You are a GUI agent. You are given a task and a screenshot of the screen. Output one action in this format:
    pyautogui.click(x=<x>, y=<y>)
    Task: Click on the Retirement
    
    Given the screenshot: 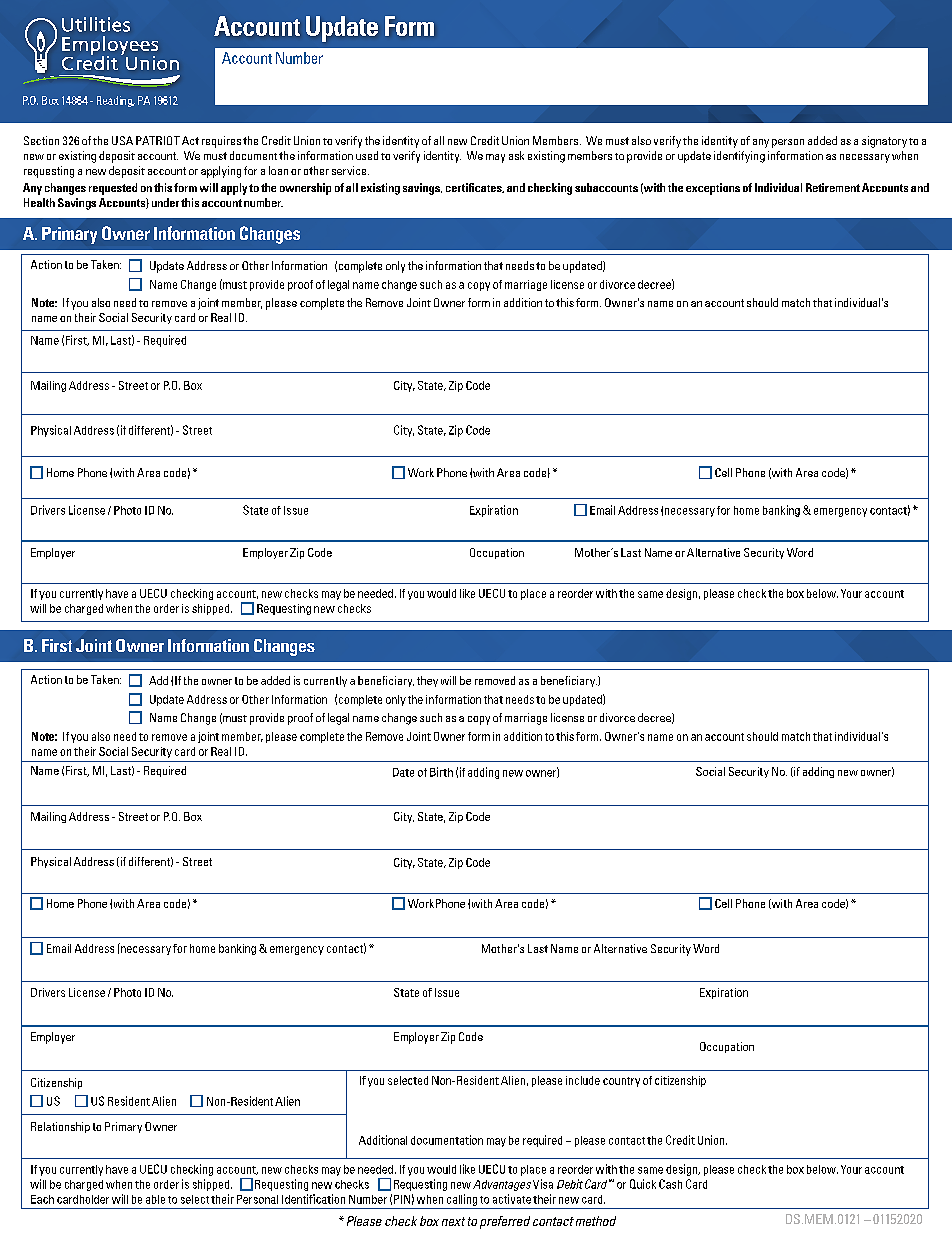 What is the action you would take?
    pyautogui.click(x=833, y=187)
